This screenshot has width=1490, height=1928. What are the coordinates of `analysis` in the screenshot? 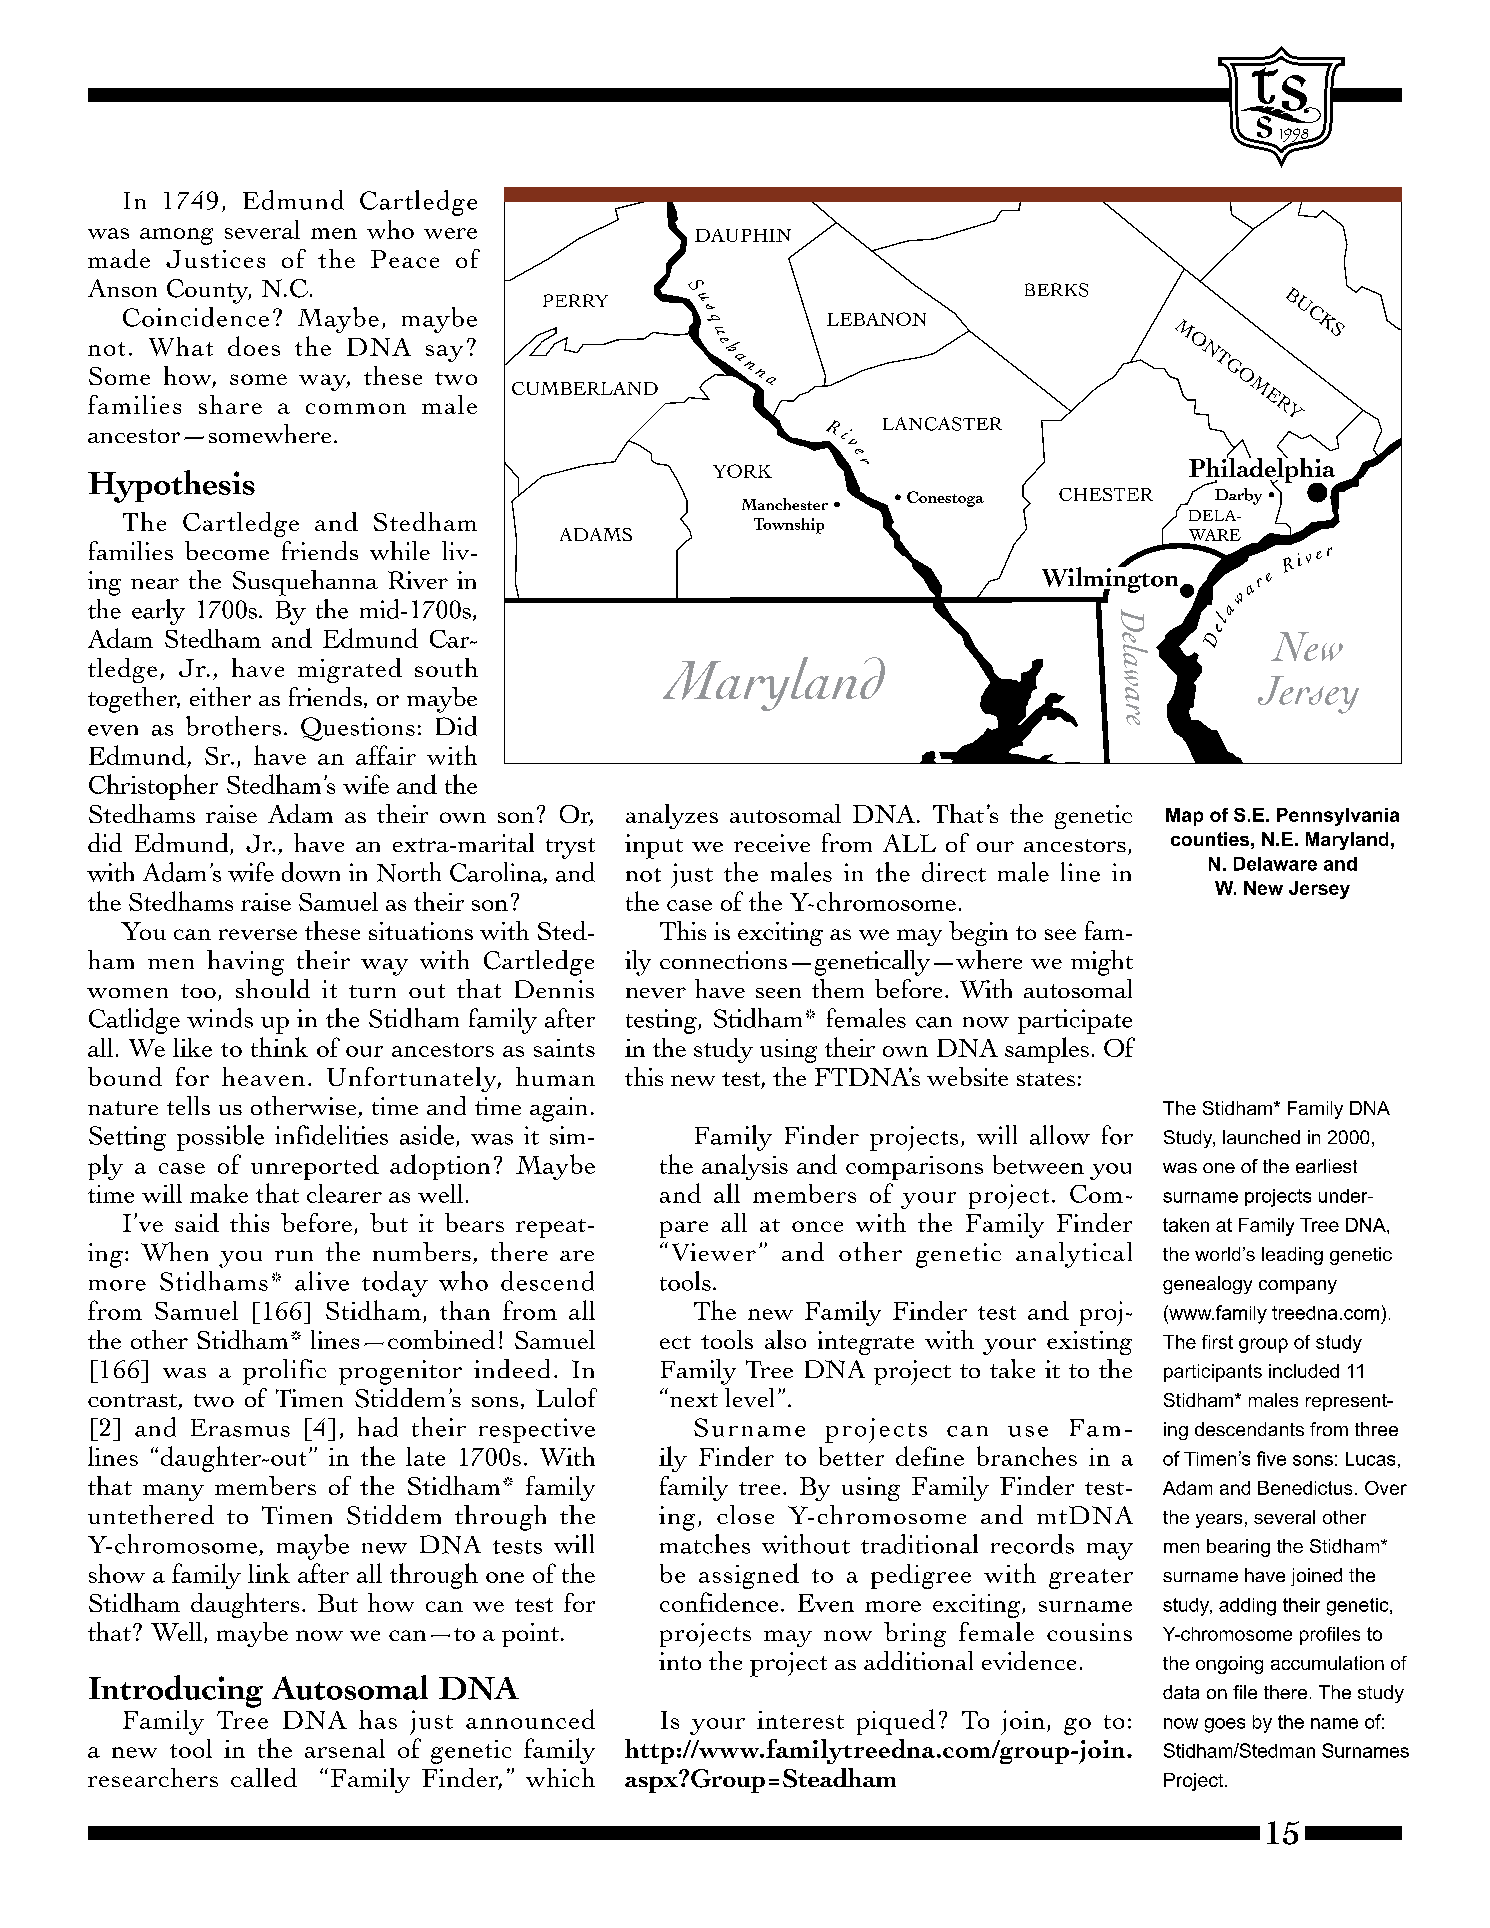 It's located at (745, 1167).
